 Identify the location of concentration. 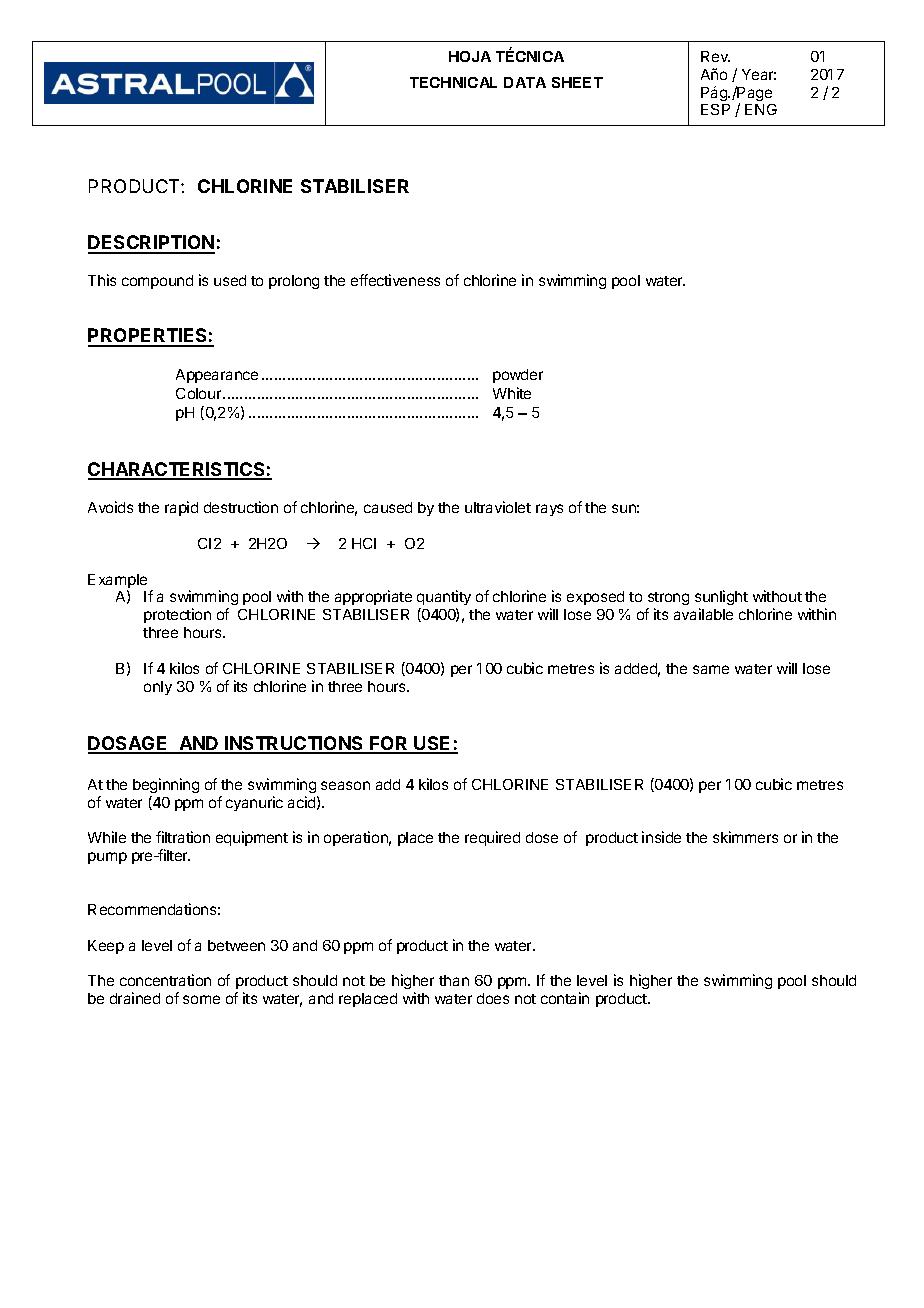
(165, 980).
